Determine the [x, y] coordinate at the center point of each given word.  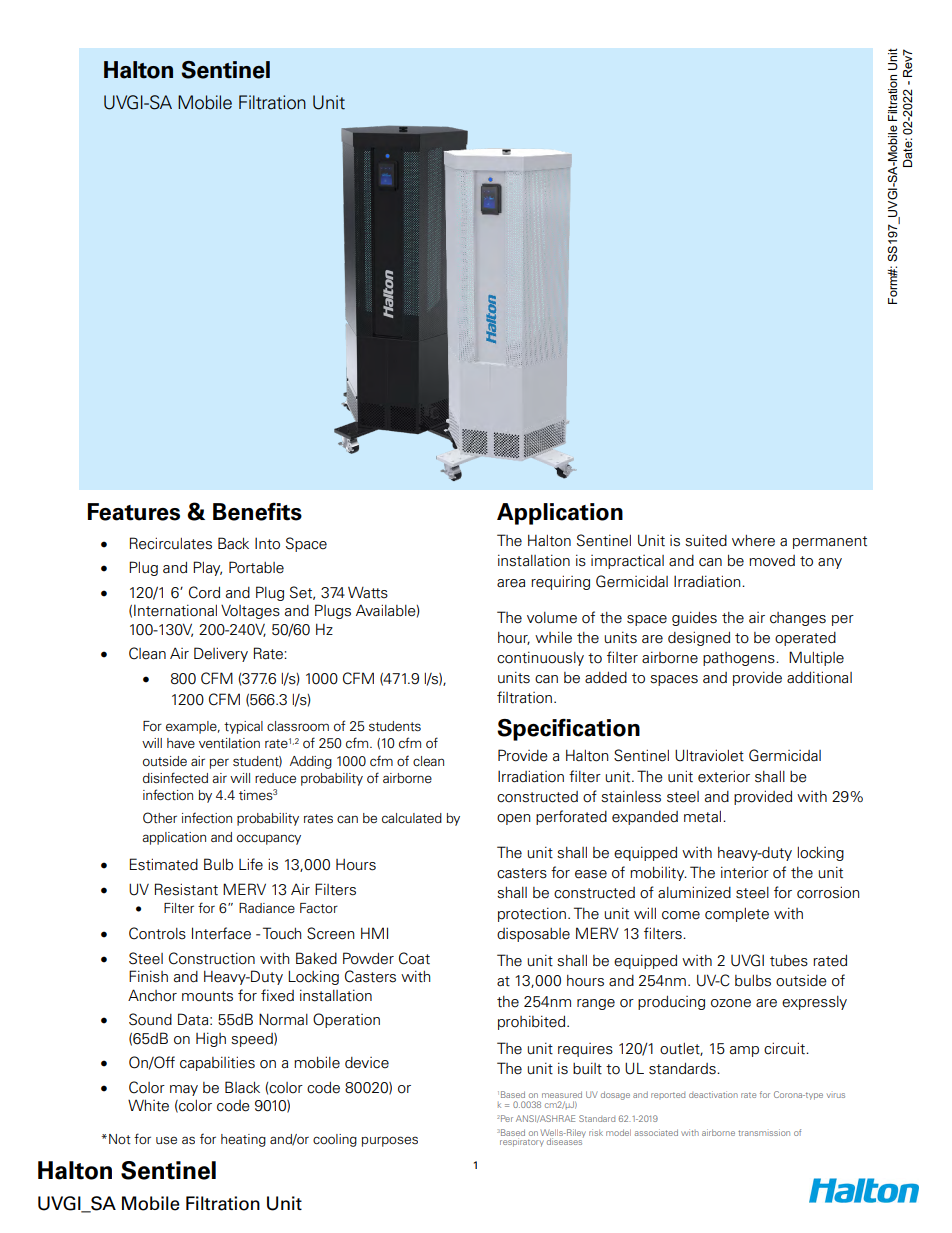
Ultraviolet [709, 755]
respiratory [522, 1142]
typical [243, 727]
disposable [533, 935]
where [753, 541]
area [511, 583]
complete [737, 915]
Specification [568, 730]
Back [233, 543]
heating [243, 1140]
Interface [221, 933]
